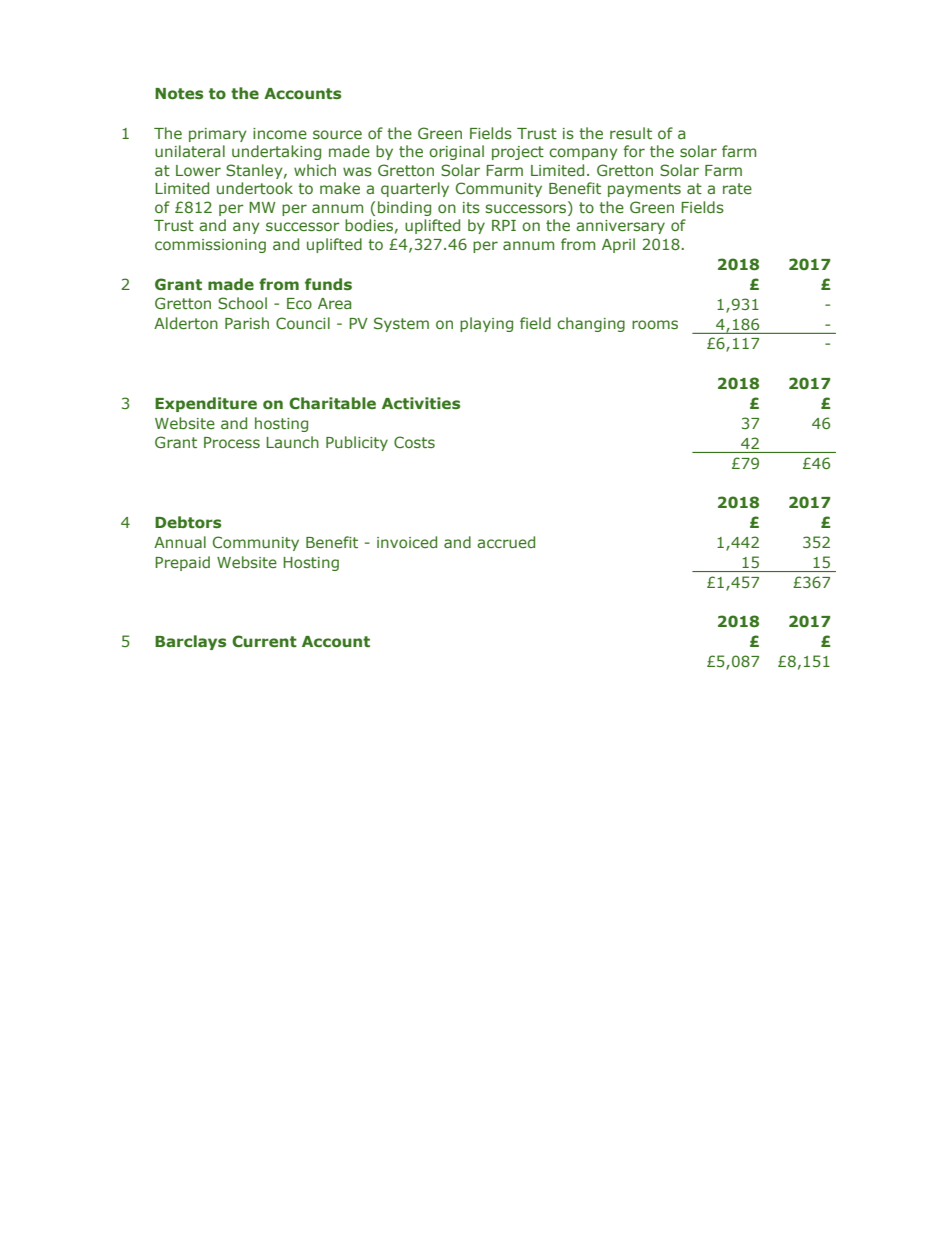 The image size is (952, 1233). Describe the element at coordinates (407, 542) in the image. I see `invoiced` at that location.
